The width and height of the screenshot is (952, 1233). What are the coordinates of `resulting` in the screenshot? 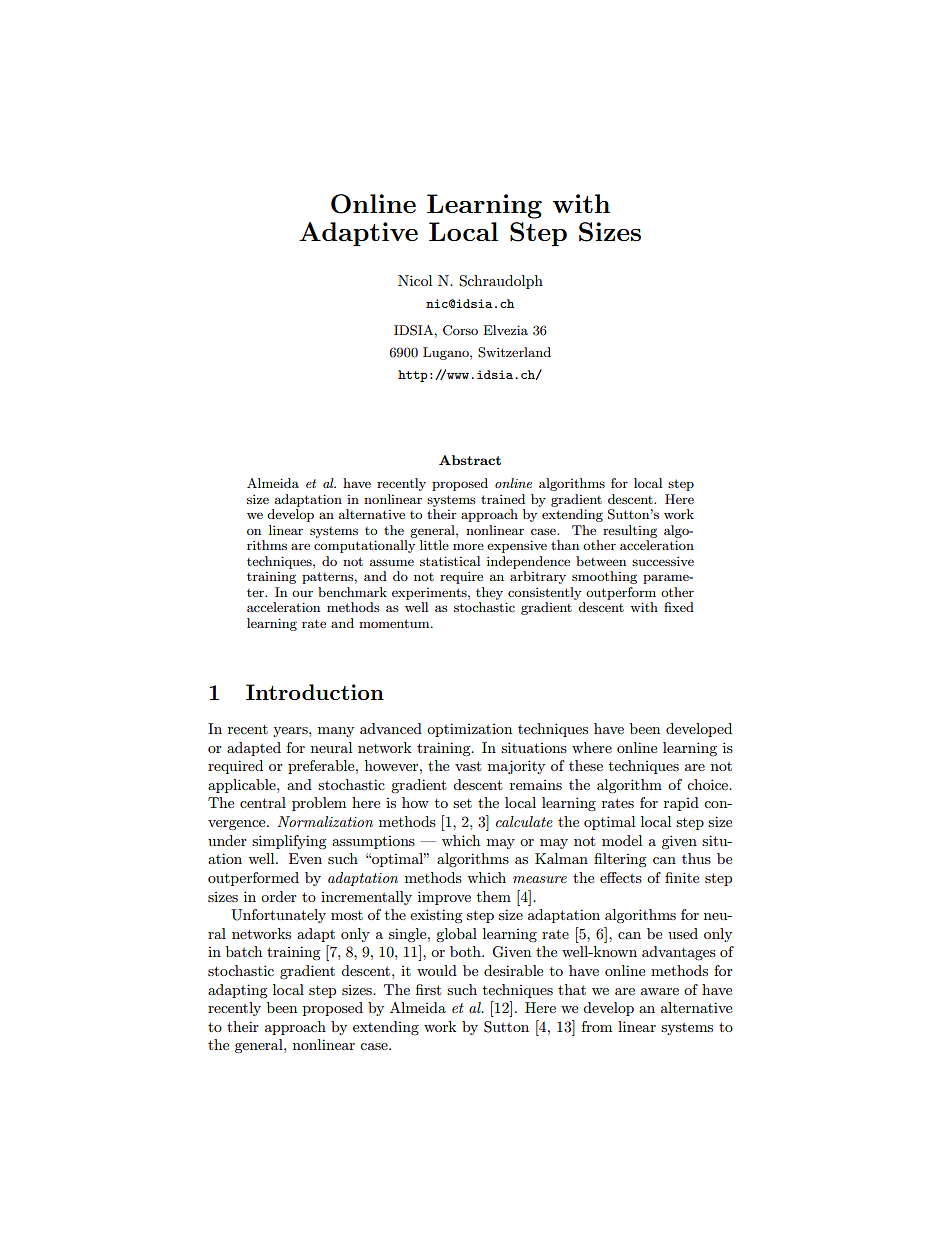 It's located at (630, 531).
